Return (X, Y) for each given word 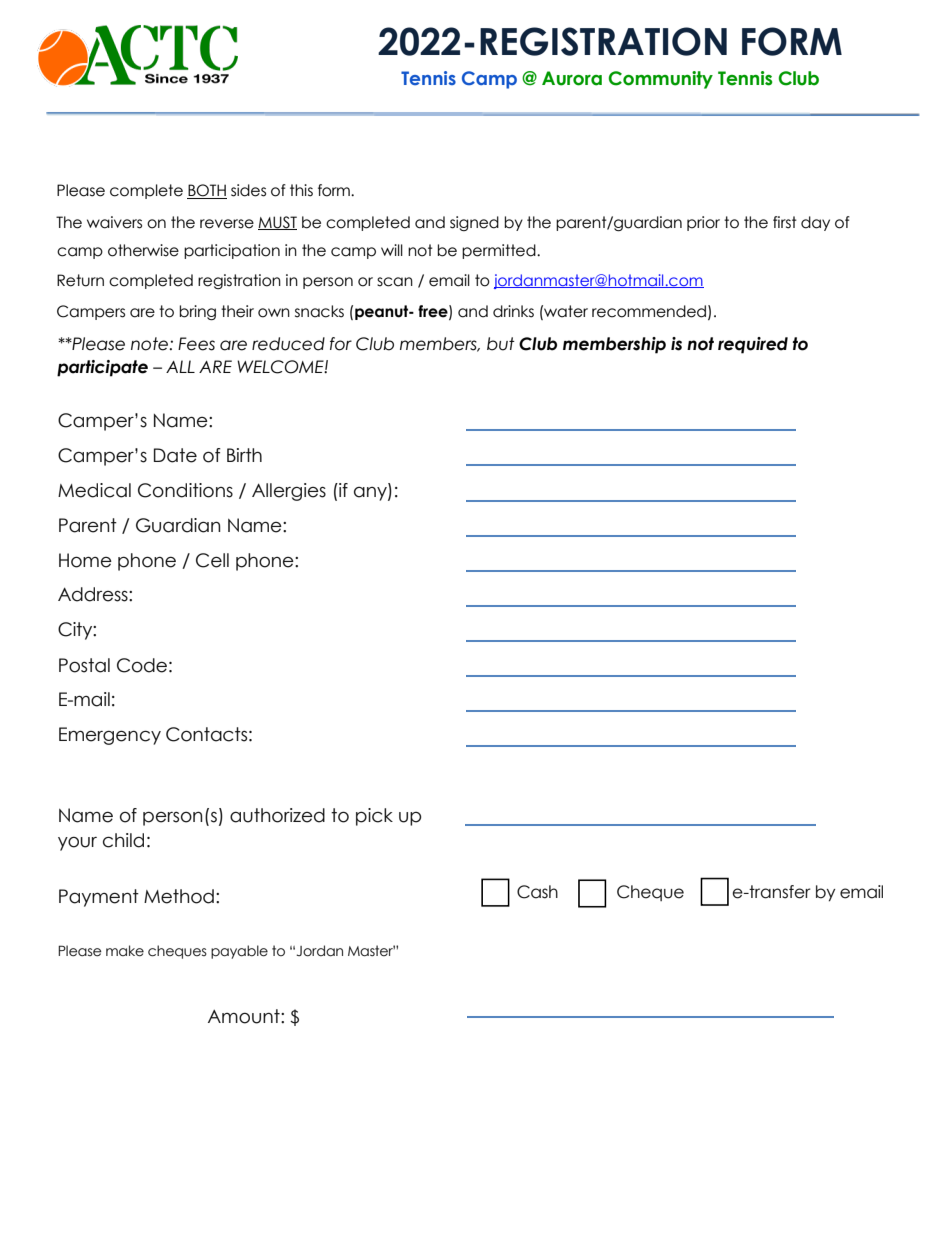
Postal (84, 665)
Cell (212, 560)
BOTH (207, 191)
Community (661, 80)
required (753, 345)
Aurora (572, 78)
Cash (537, 892)
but (501, 344)
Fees (196, 344)
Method (179, 896)
